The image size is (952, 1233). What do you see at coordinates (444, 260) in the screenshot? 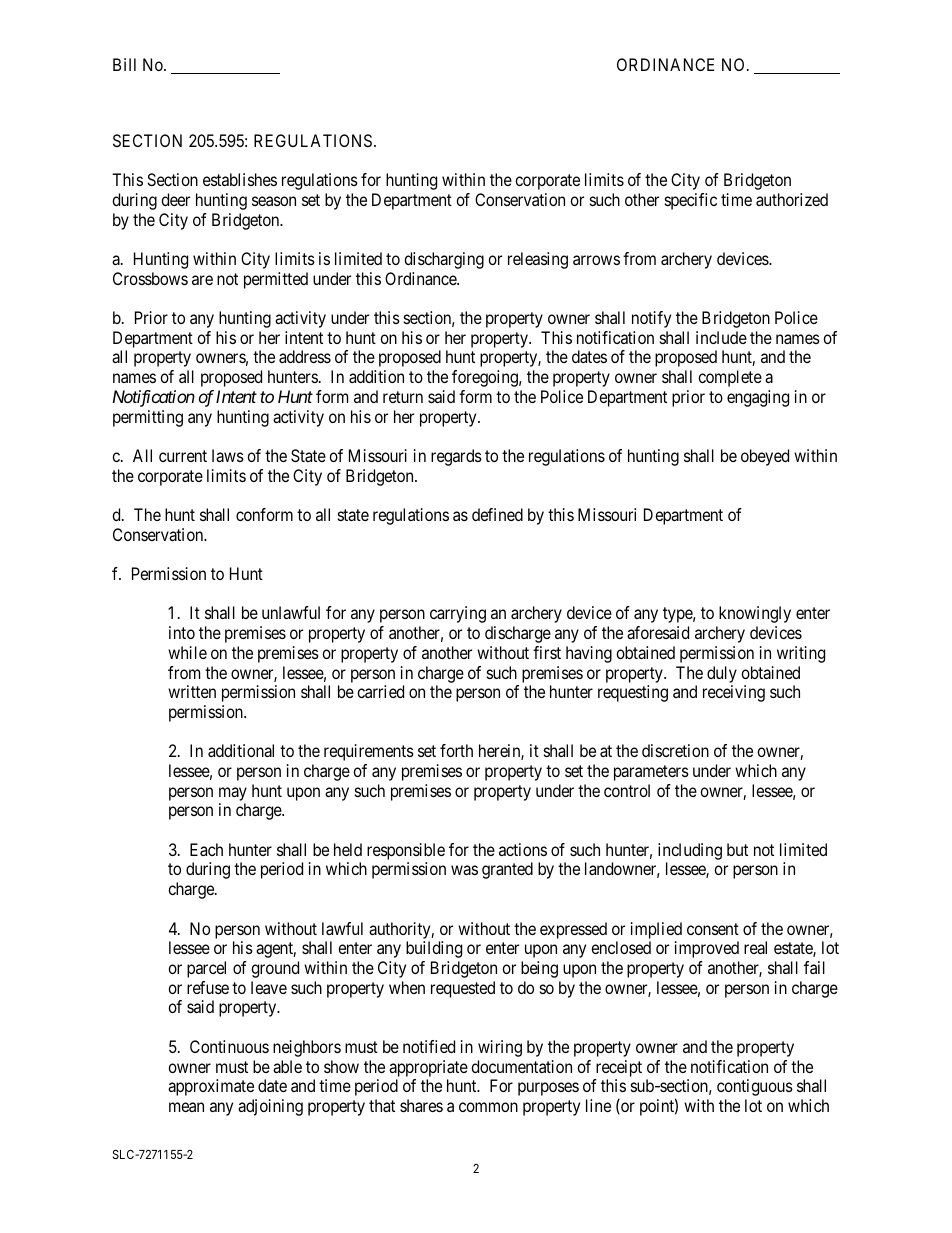
I see `discharging` at bounding box center [444, 260].
